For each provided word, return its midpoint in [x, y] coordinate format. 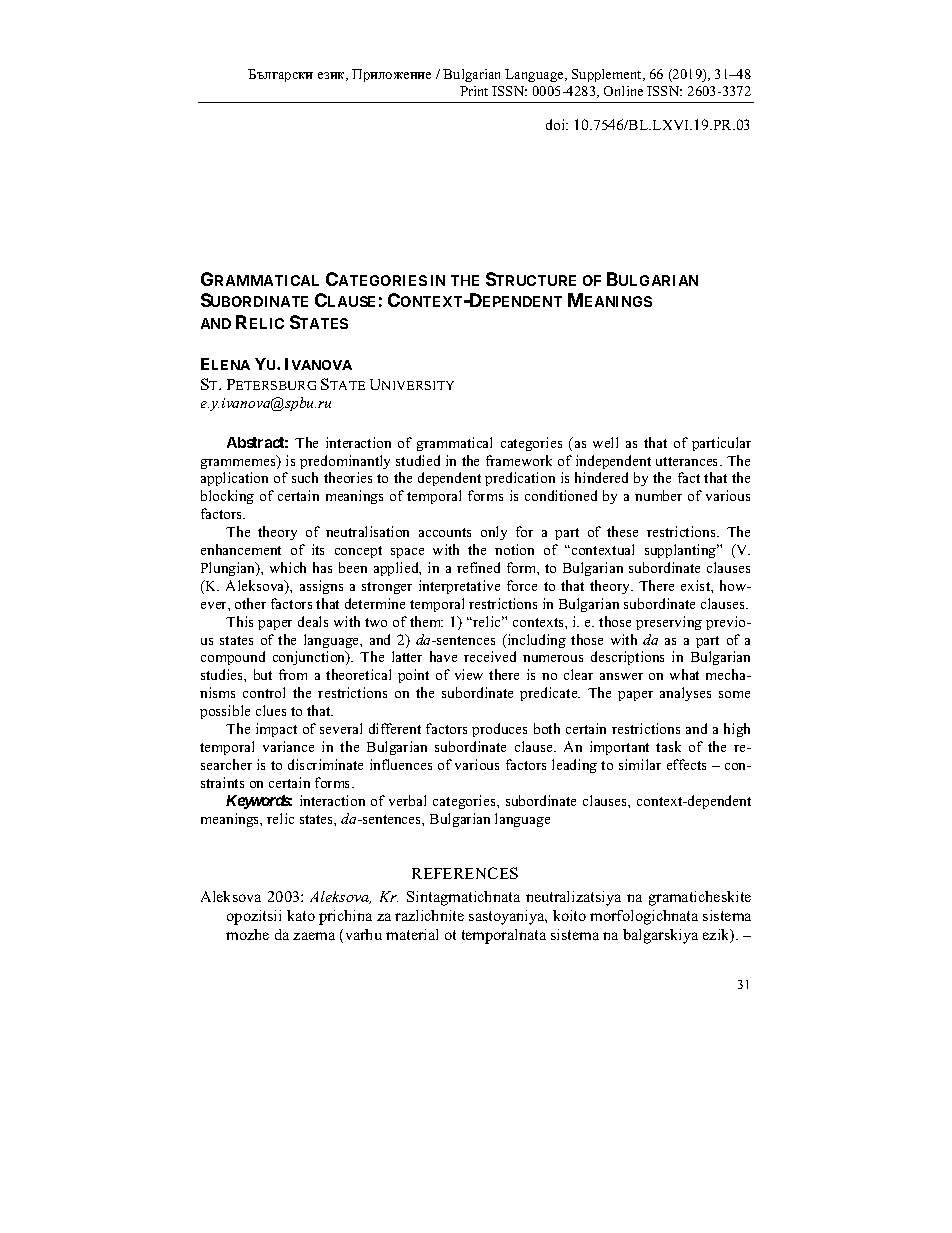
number [658, 495]
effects [686, 764]
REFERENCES [465, 873]
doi [557, 124]
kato [301, 915]
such [305, 477]
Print [474, 91]
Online [623, 91]
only [494, 533]
